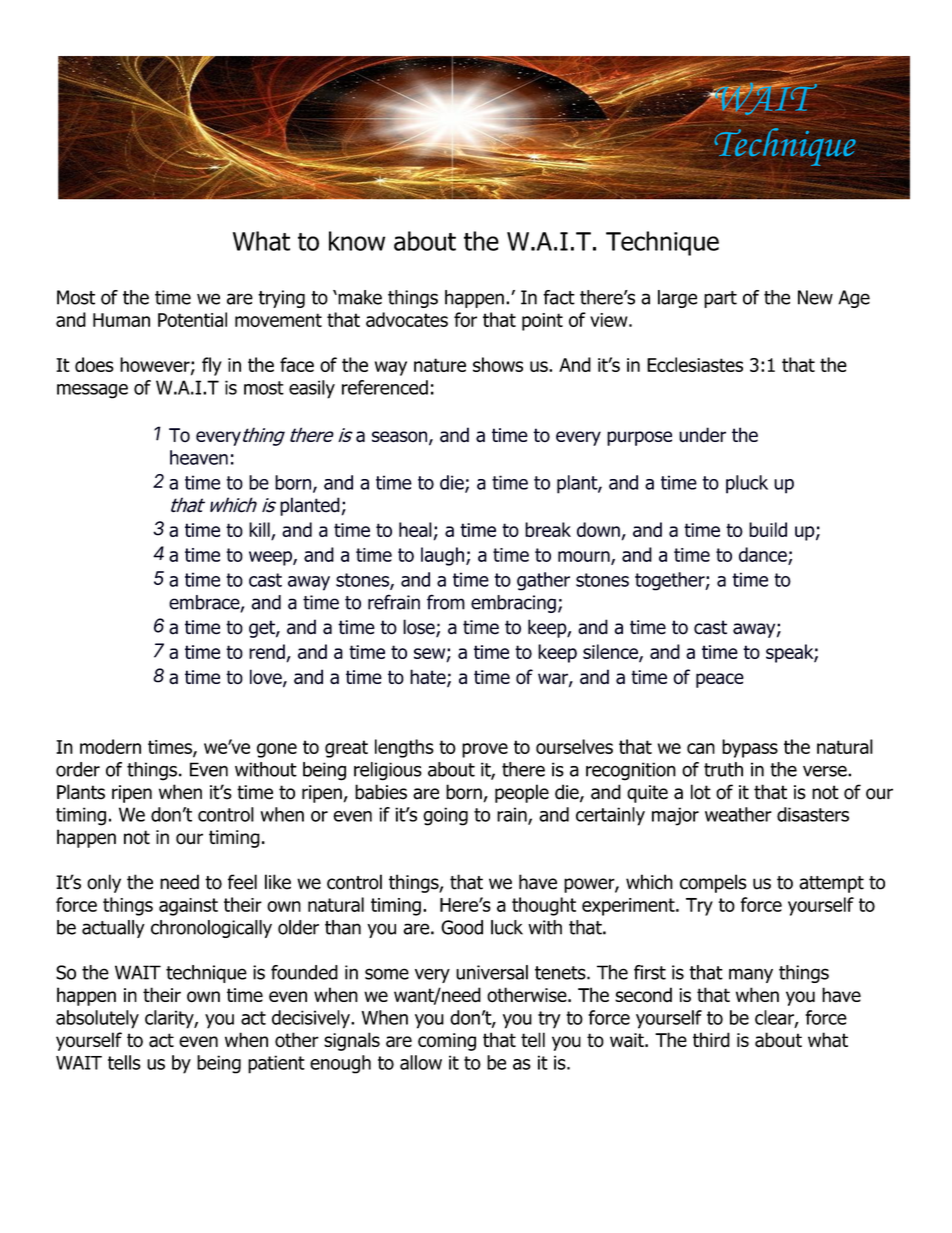 Image resolution: width=952 pixels, height=1233 pixels. What do you see at coordinates (268, 653) in the image?
I see `rend` at bounding box center [268, 653].
